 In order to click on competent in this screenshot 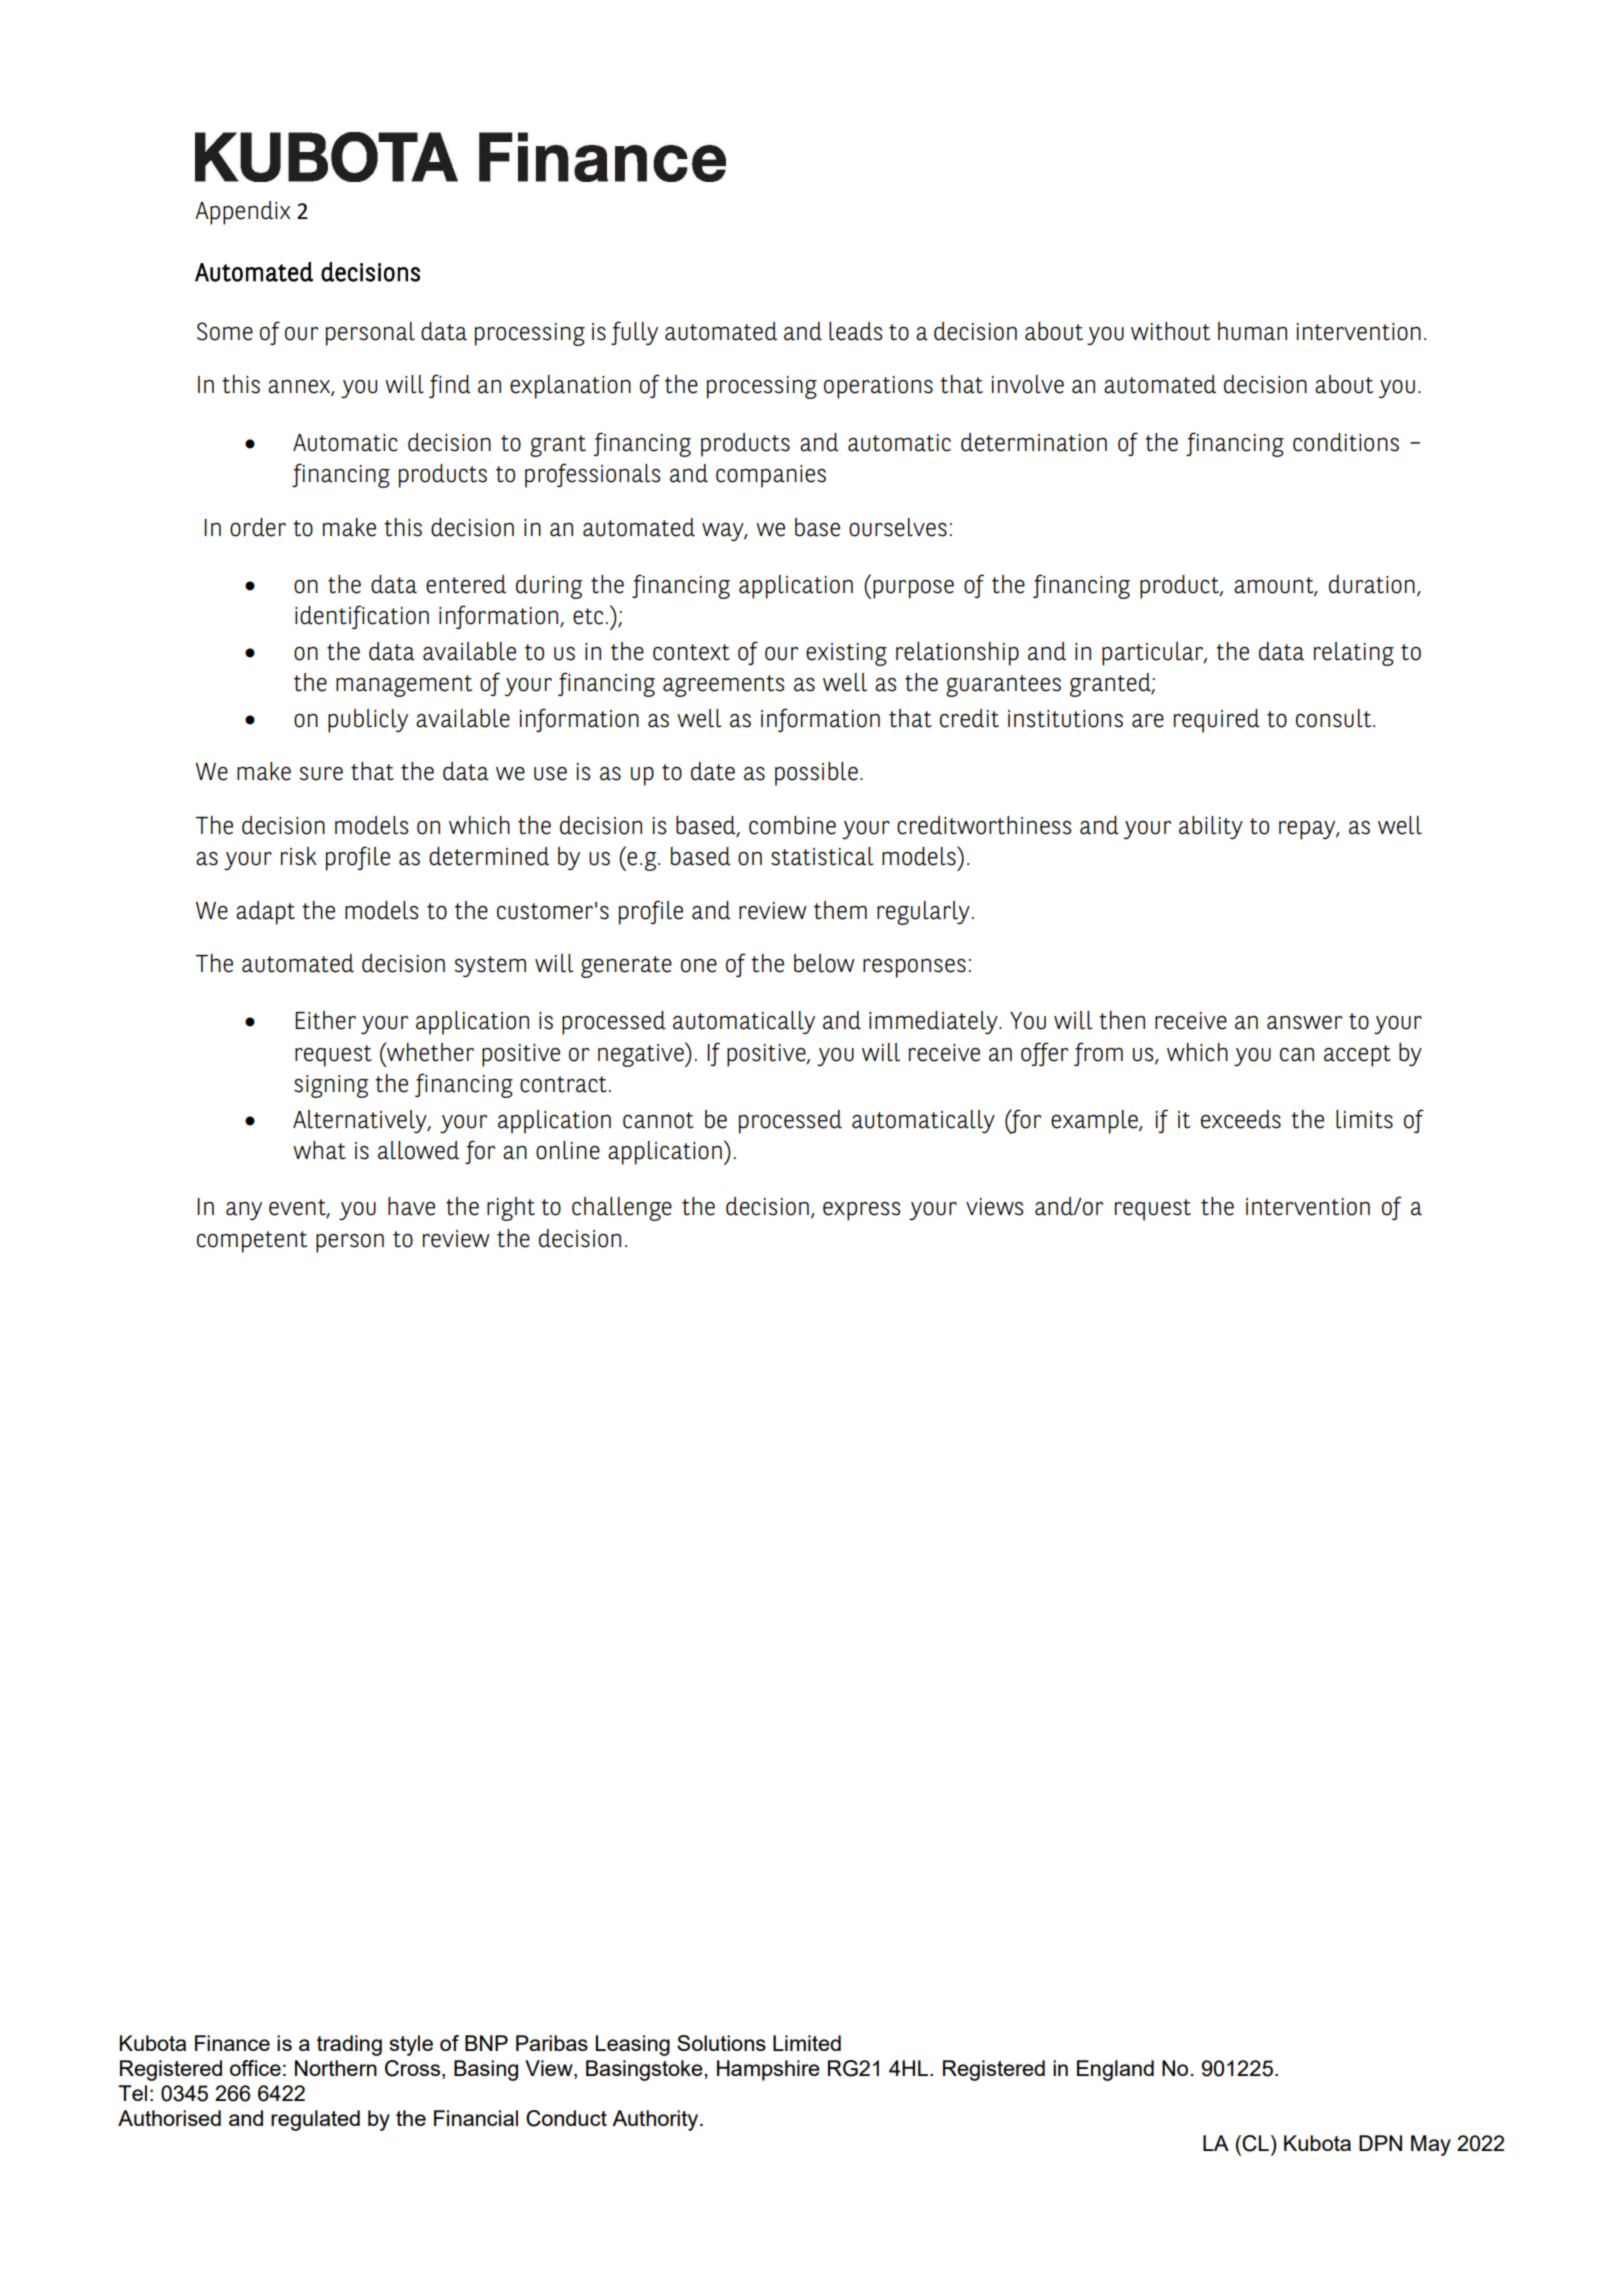, I will do `click(252, 1242)`.
